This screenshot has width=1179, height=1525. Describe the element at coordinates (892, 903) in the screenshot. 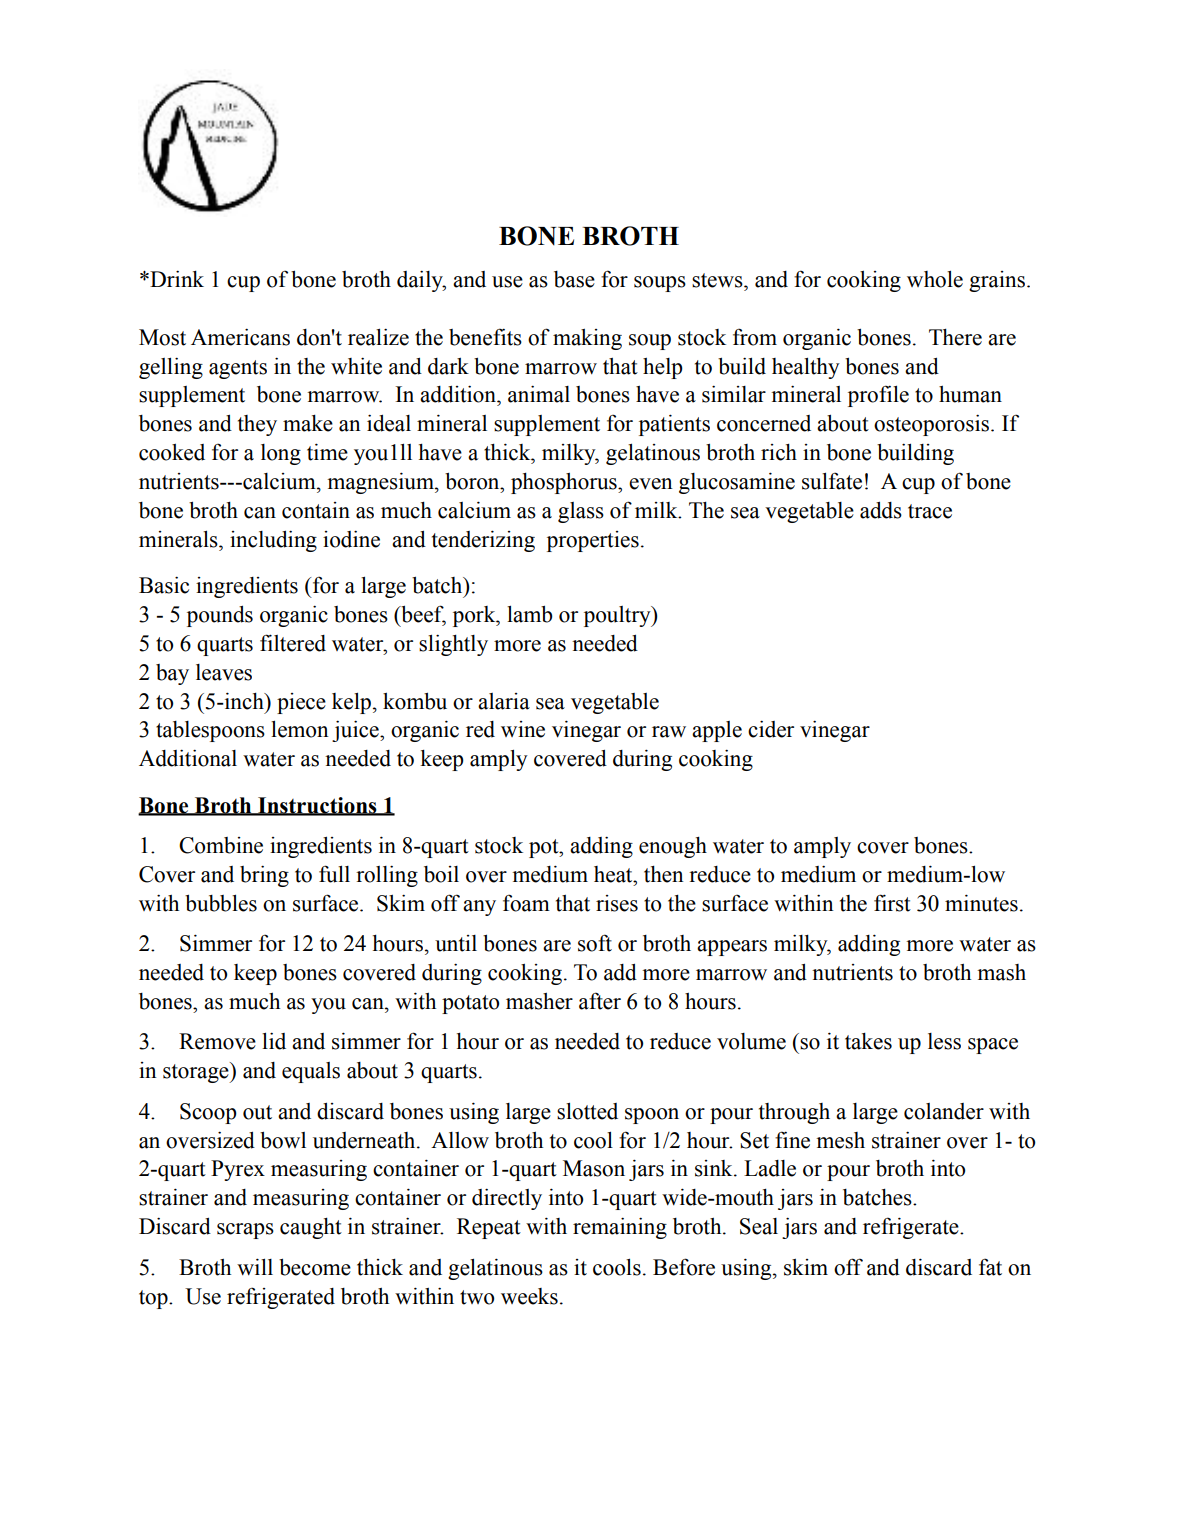

I see `first` at that location.
